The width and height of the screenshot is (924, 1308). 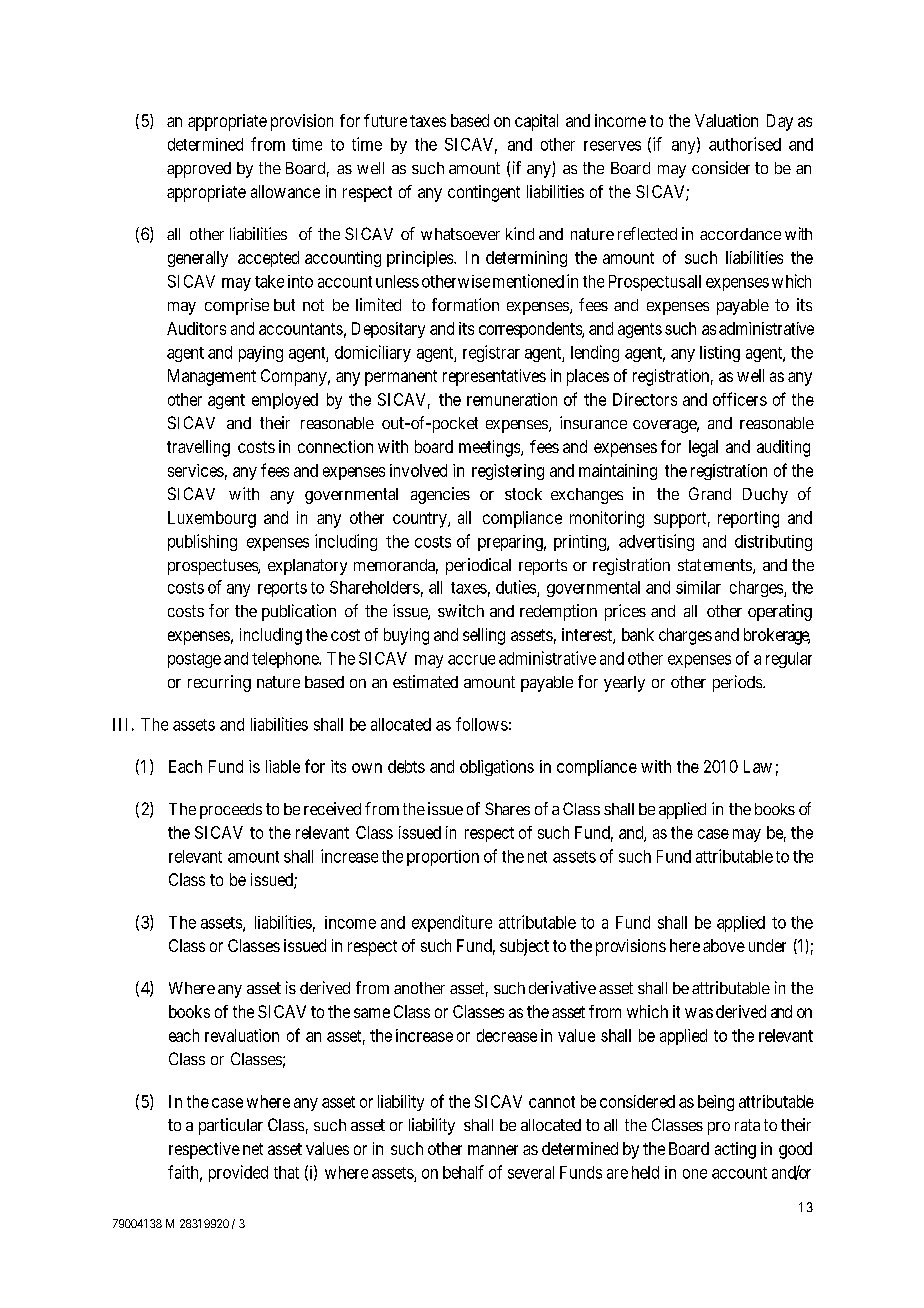 What do you see at coordinates (452, 923) in the screenshot?
I see `expenditure` at bounding box center [452, 923].
